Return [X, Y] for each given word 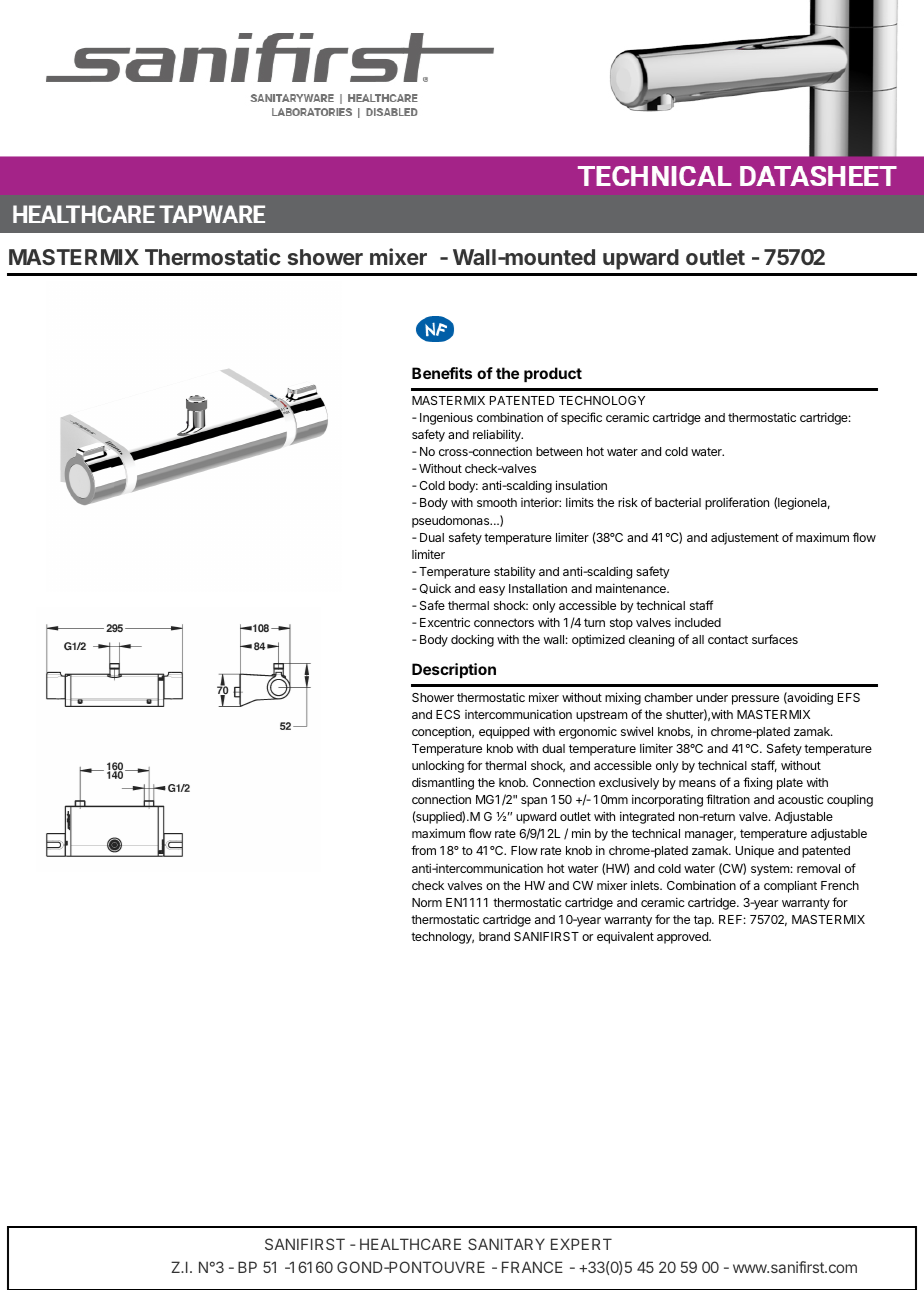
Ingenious [446, 418]
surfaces [775, 639]
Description [454, 670]
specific [581, 418]
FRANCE [532, 1267]
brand [494, 936]
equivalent [625, 937]
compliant [790, 886]
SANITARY [506, 1244]
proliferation [737, 503]
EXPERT [581, 1244]
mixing [623, 698]
